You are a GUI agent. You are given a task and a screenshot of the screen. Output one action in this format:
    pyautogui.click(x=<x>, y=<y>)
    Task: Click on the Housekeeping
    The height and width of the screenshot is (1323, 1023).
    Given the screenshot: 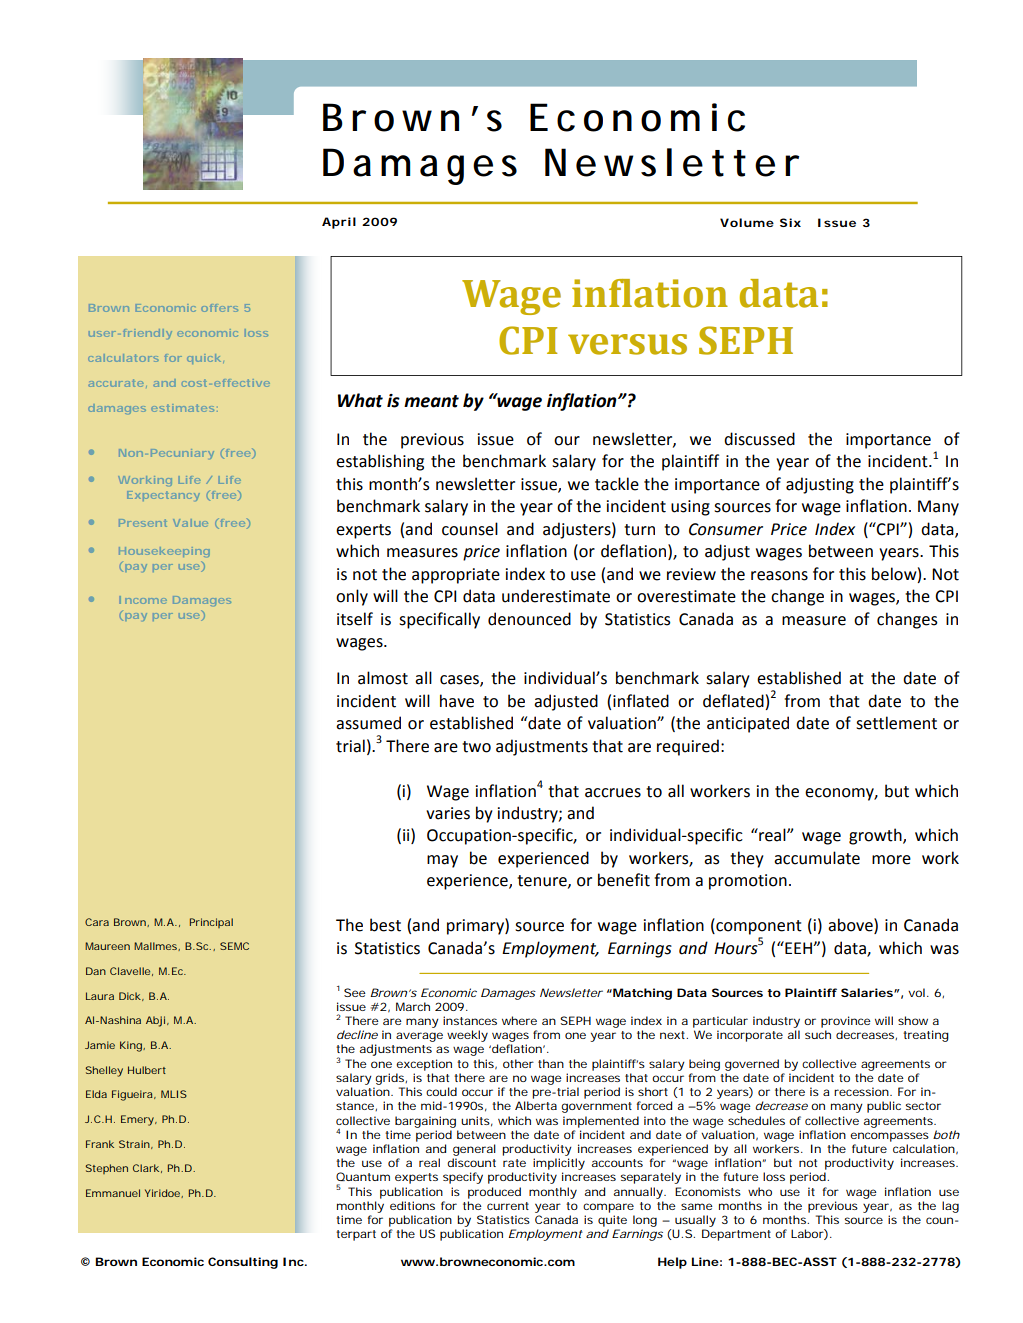 What is the action you would take?
    pyautogui.click(x=164, y=552)
